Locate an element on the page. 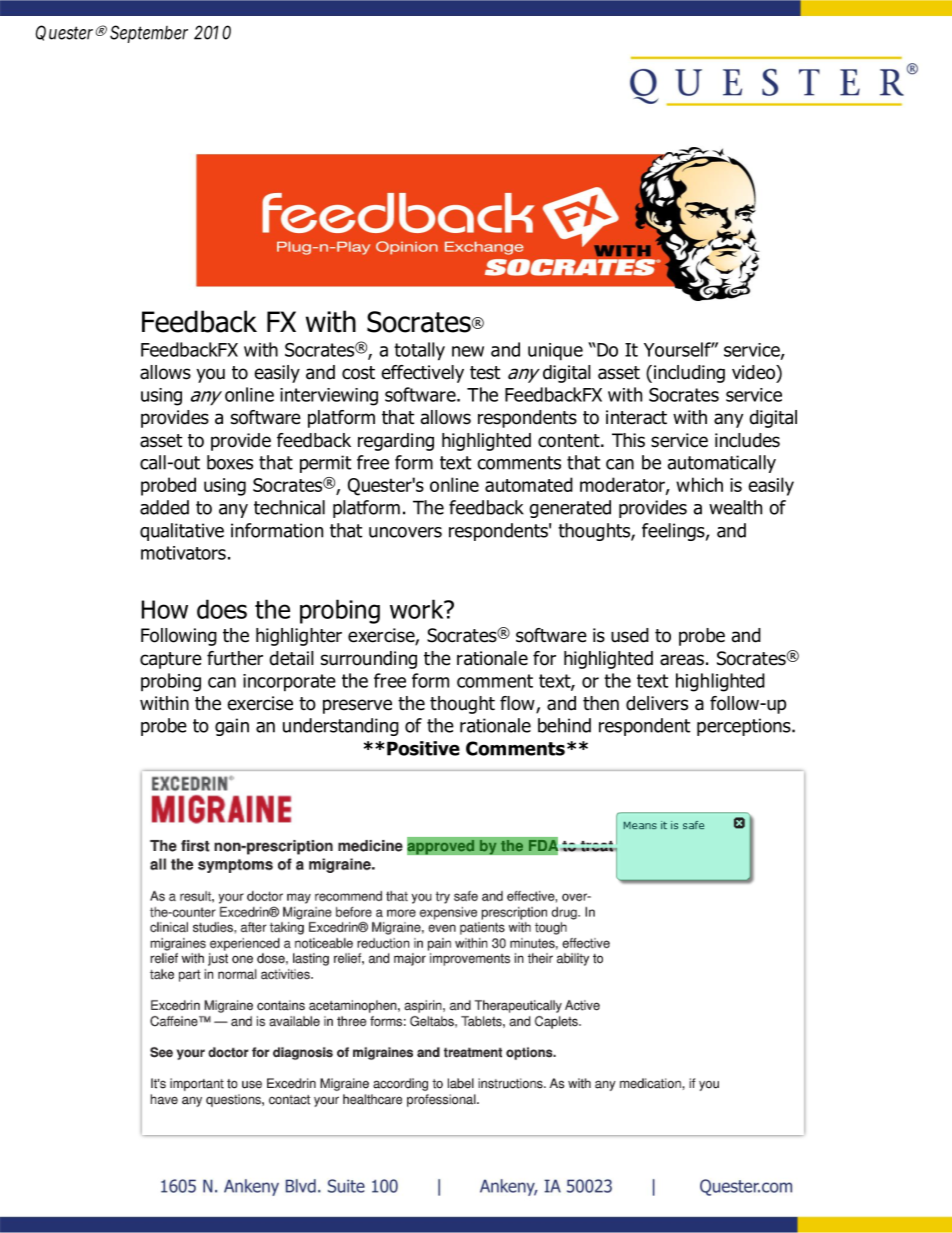  gain is located at coordinates (232, 727).
